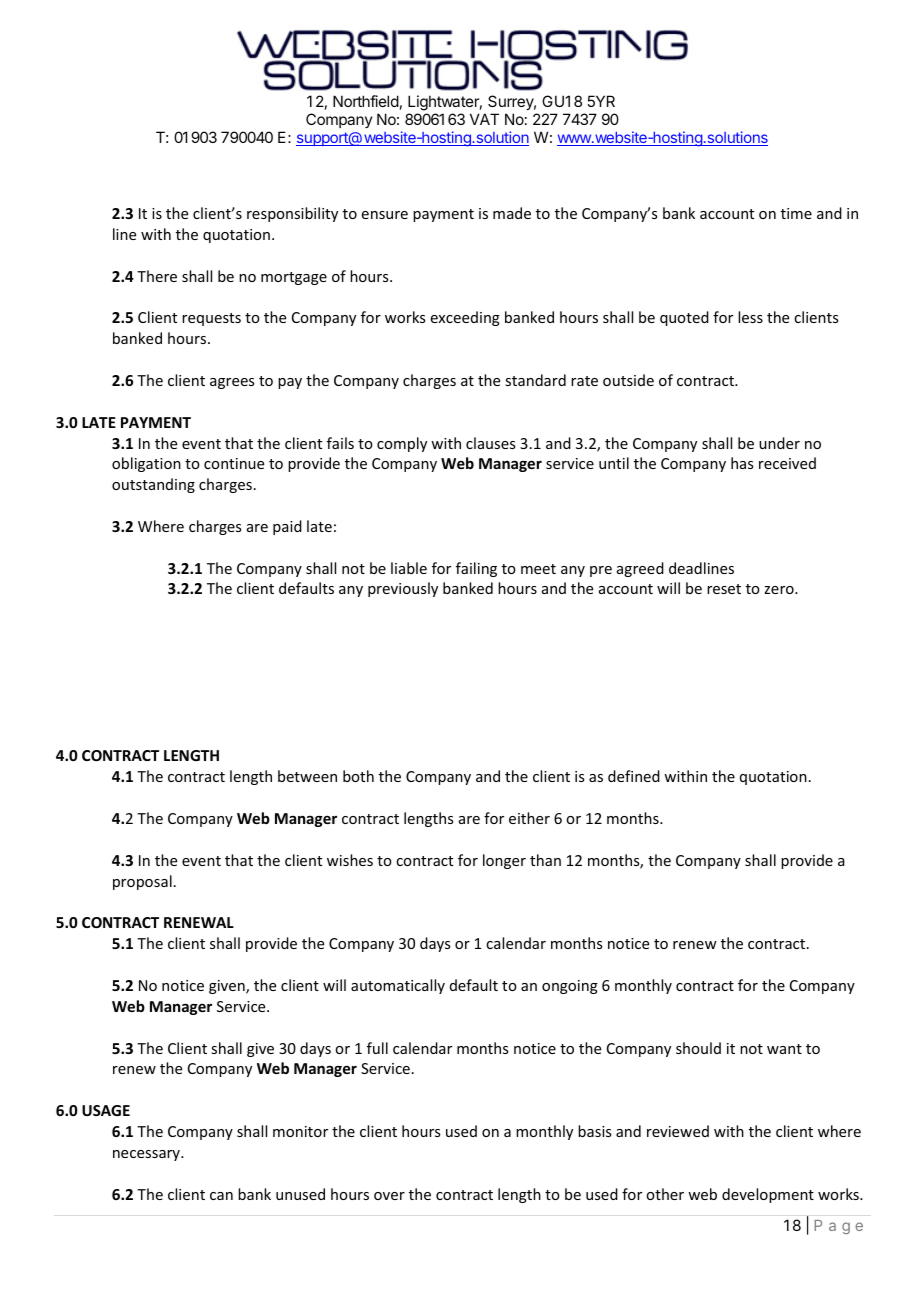  What do you see at coordinates (389, 1196) in the screenshot?
I see `over` at bounding box center [389, 1196].
